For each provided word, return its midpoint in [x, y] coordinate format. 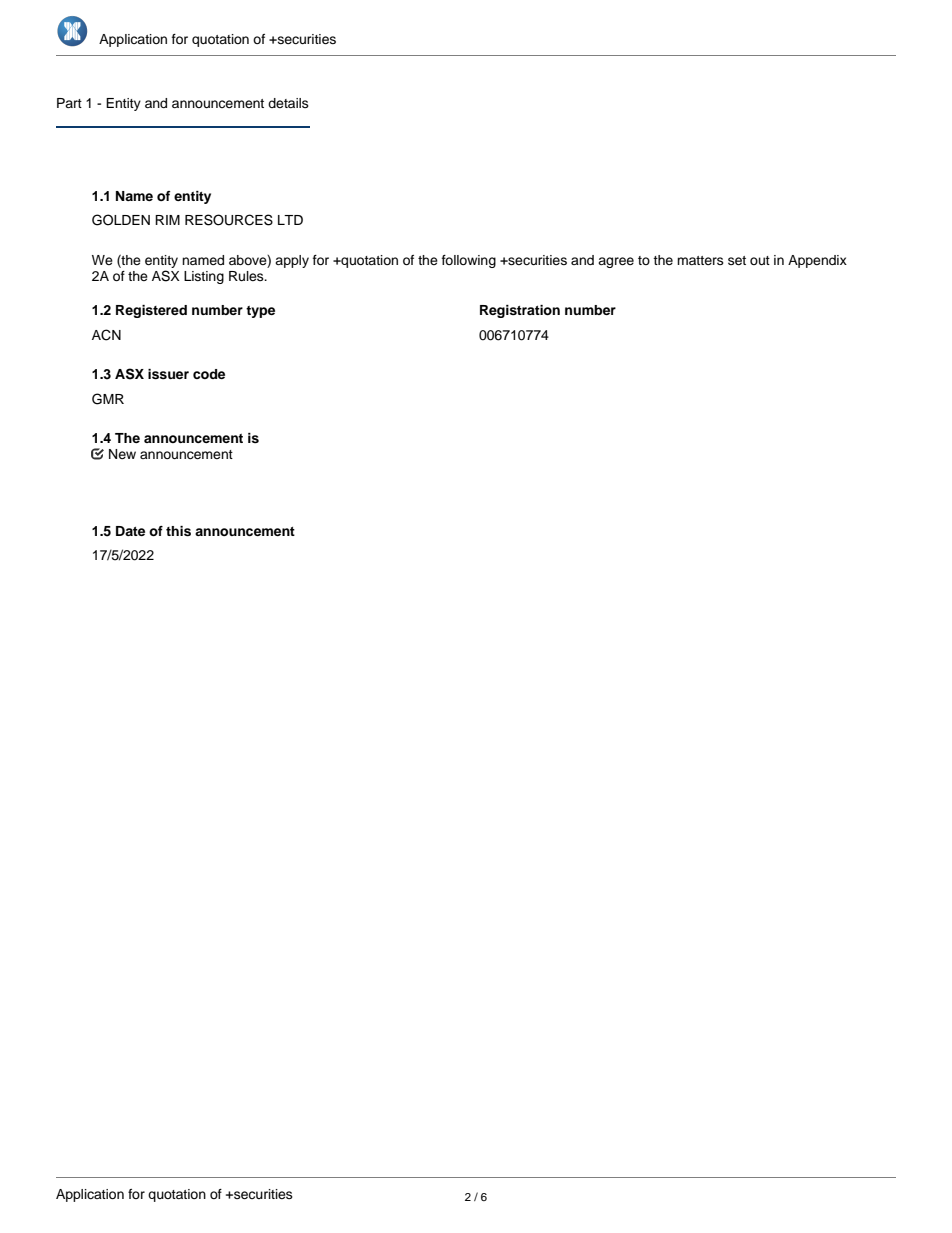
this [178, 531]
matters [700, 260]
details [288, 103]
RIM [167, 220]
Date [130, 531]
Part [69, 103]
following [469, 261]
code [209, 374]
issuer [168, 374]
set [737, 260]
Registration [520, 311]
